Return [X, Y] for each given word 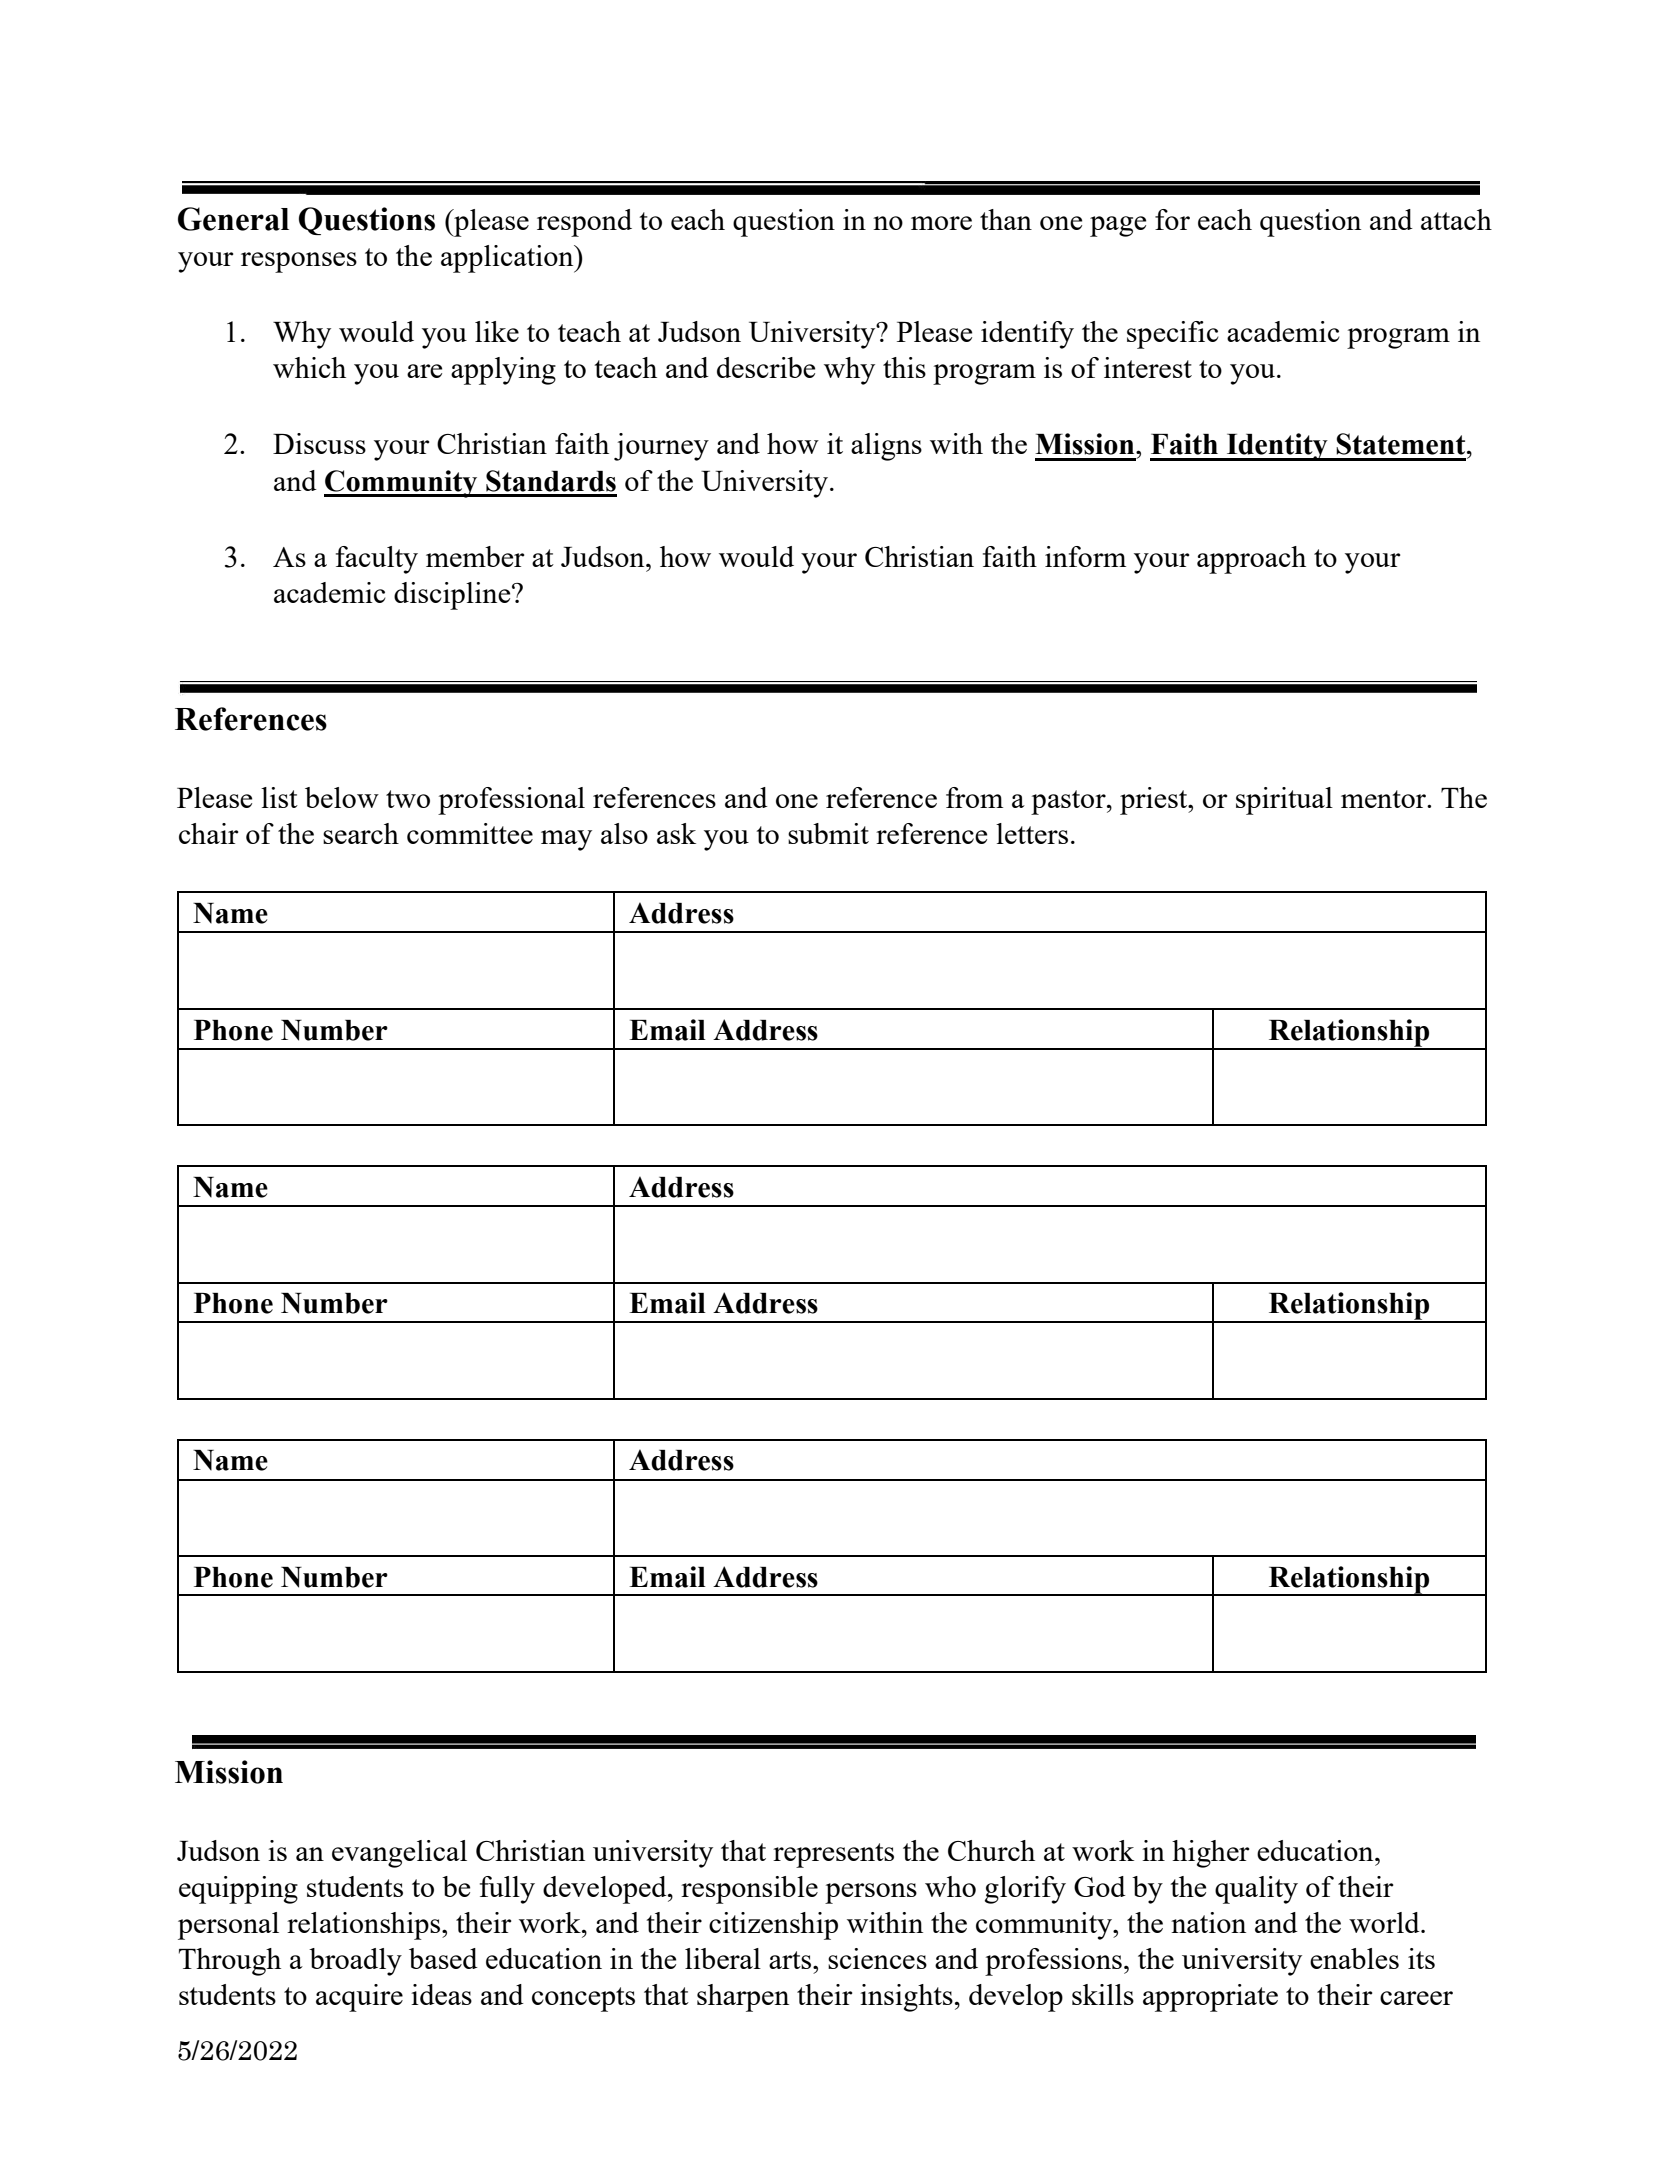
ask [676, 833]
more [941, 223]
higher [1211, 1854]
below [342, 797]
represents [833, 1855]
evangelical [399, 1854]
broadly [355, 1962]
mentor [1384, 799]
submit [828, 833]
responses [299, 262]
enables [1354, 1958]
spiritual [1284, 801]
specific [1173, 335]
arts [791, 1960]
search [361, 833]
